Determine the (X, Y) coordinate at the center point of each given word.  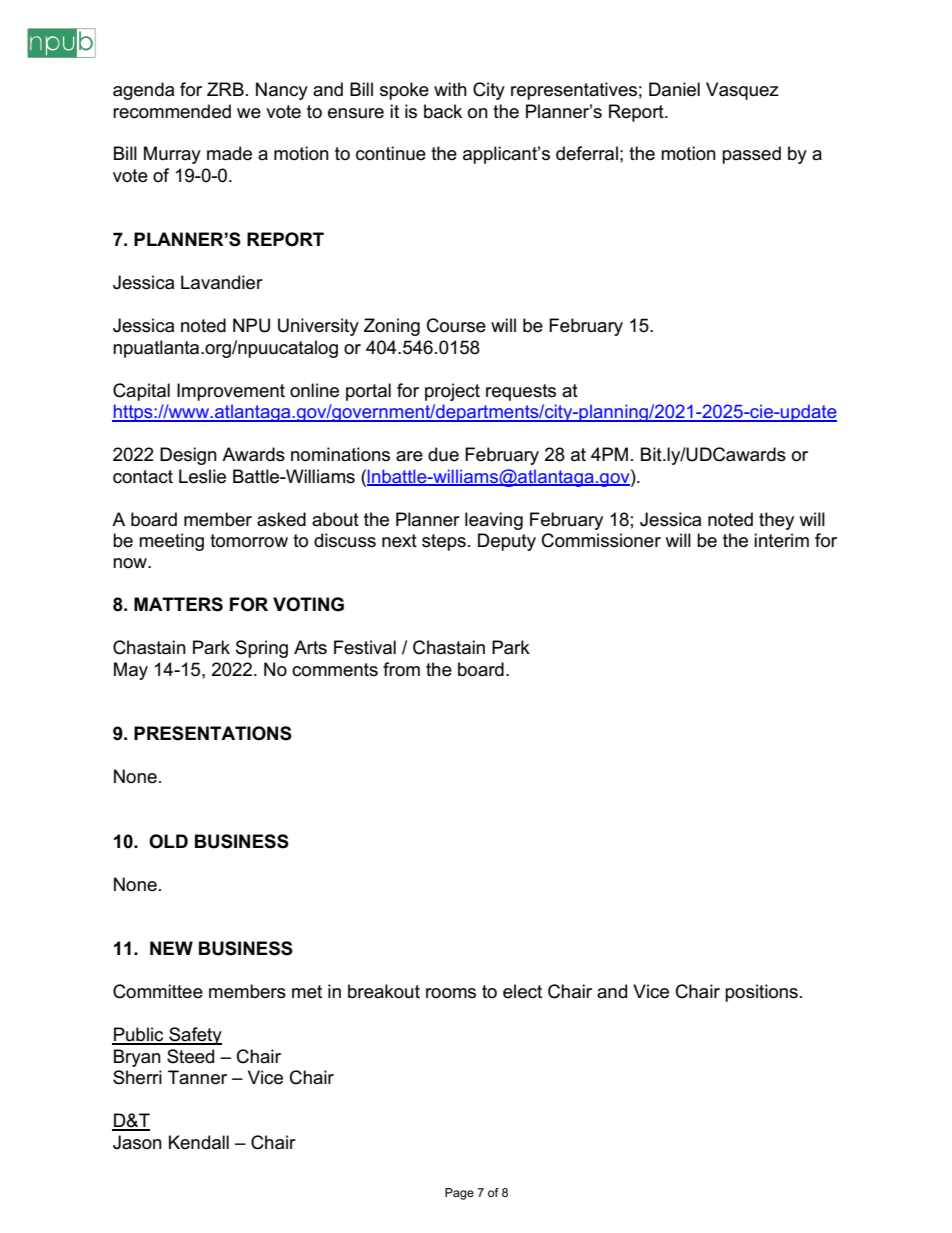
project (452, 392)
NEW (171, 948)
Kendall (199, 1142)
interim (781, 540)
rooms (451, 993)
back (443, 111)
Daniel (674, 89)
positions (761, 993)
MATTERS (178, 604)
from (401, 669)
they (776, 521)
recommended (172, 111)
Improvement (231, 392)
